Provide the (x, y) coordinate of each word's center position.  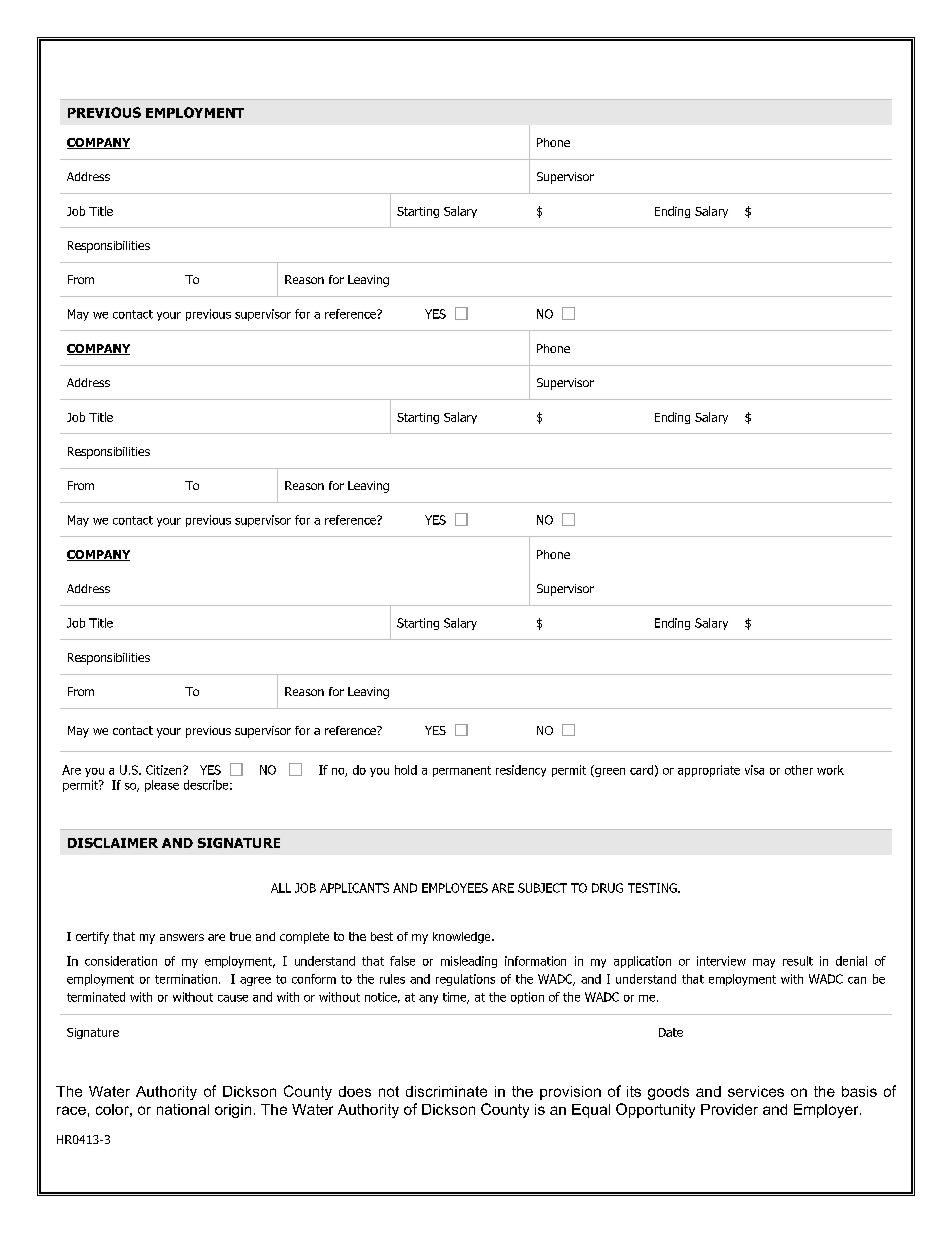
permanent (462, 771)
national (183, 1109)
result (798, 961)
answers (182, 937)
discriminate (446, 1091)
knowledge (463, 938)
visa (754, 770)
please (162, 786)
